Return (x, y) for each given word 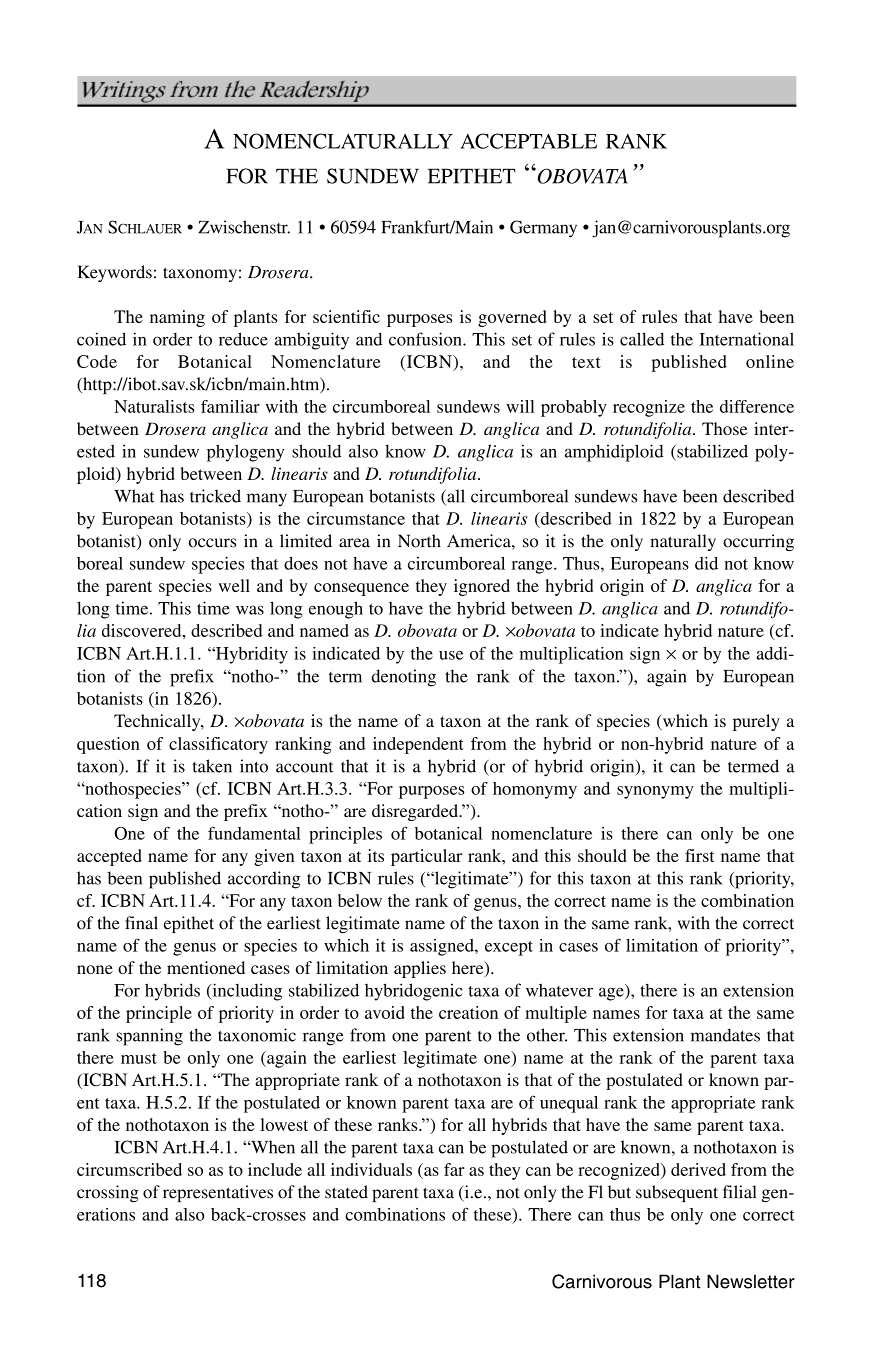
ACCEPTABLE (528, 141)
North (419, 541)
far (454, 1169)
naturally (683, 542)
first (700, 855)
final (141, 923)
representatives (218, 1193)
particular (426, 857)
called (642, 339)
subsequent (677, 1193)
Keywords (115, 273)
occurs (212, 543)
